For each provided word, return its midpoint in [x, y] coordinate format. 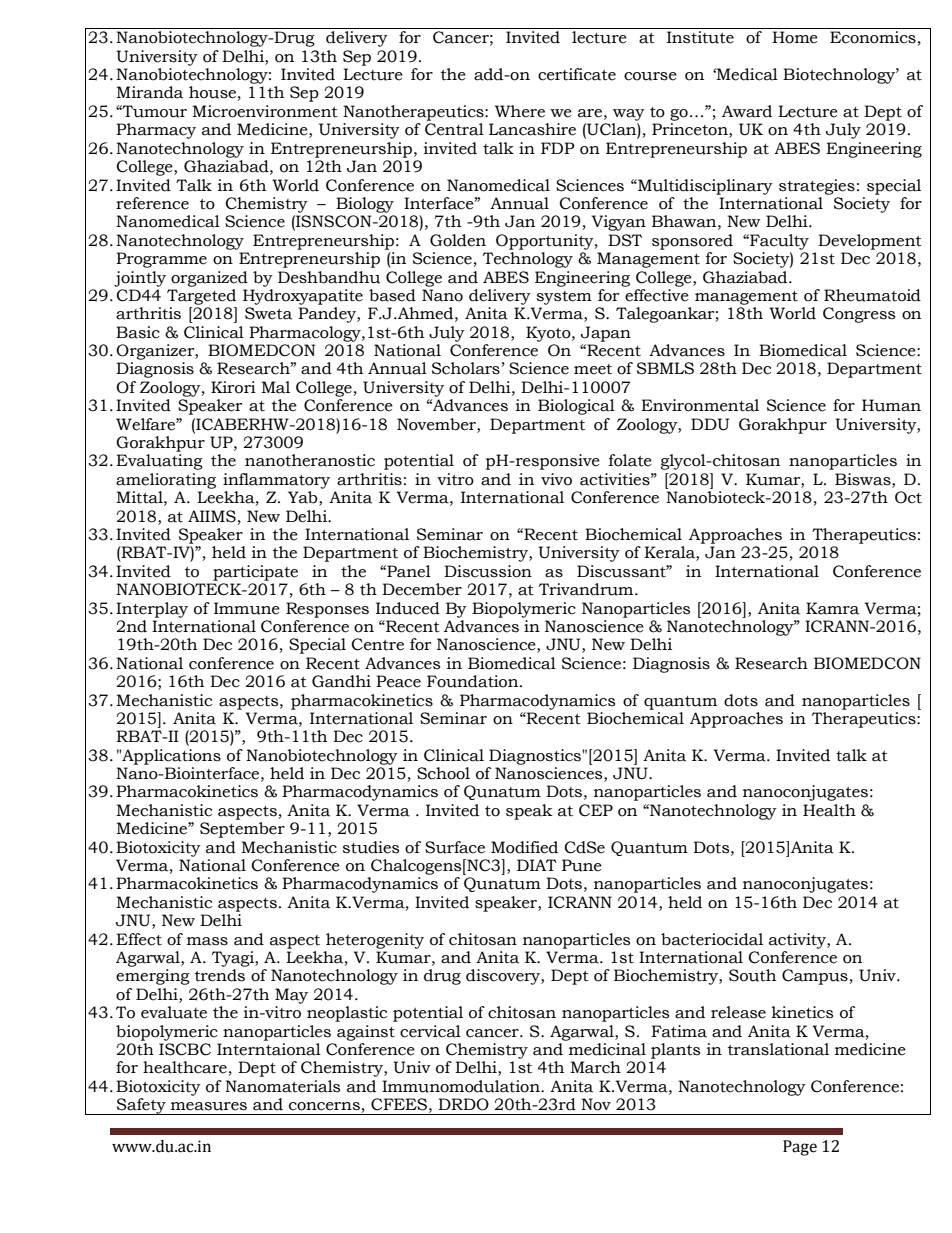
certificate [577, 74]
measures [209, 1106]
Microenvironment [265, 111]
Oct [908, 497]
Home [795, 37]
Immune [247, 608]
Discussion [488, 571]
